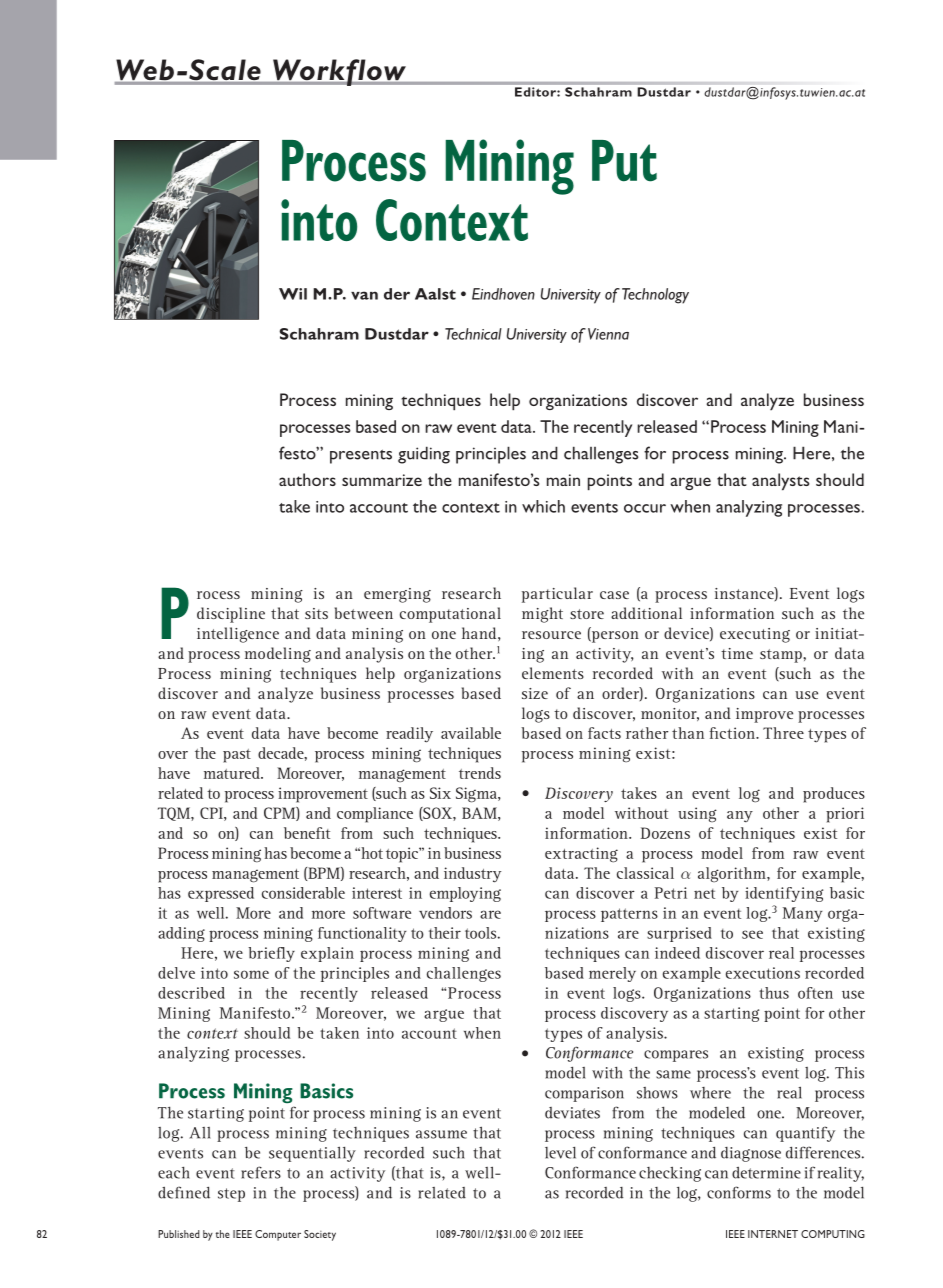 The image size is (943, 1288). Describe the element at coordinates (503, 294) in the screenshot. I see `Eindhoven` at that location.
